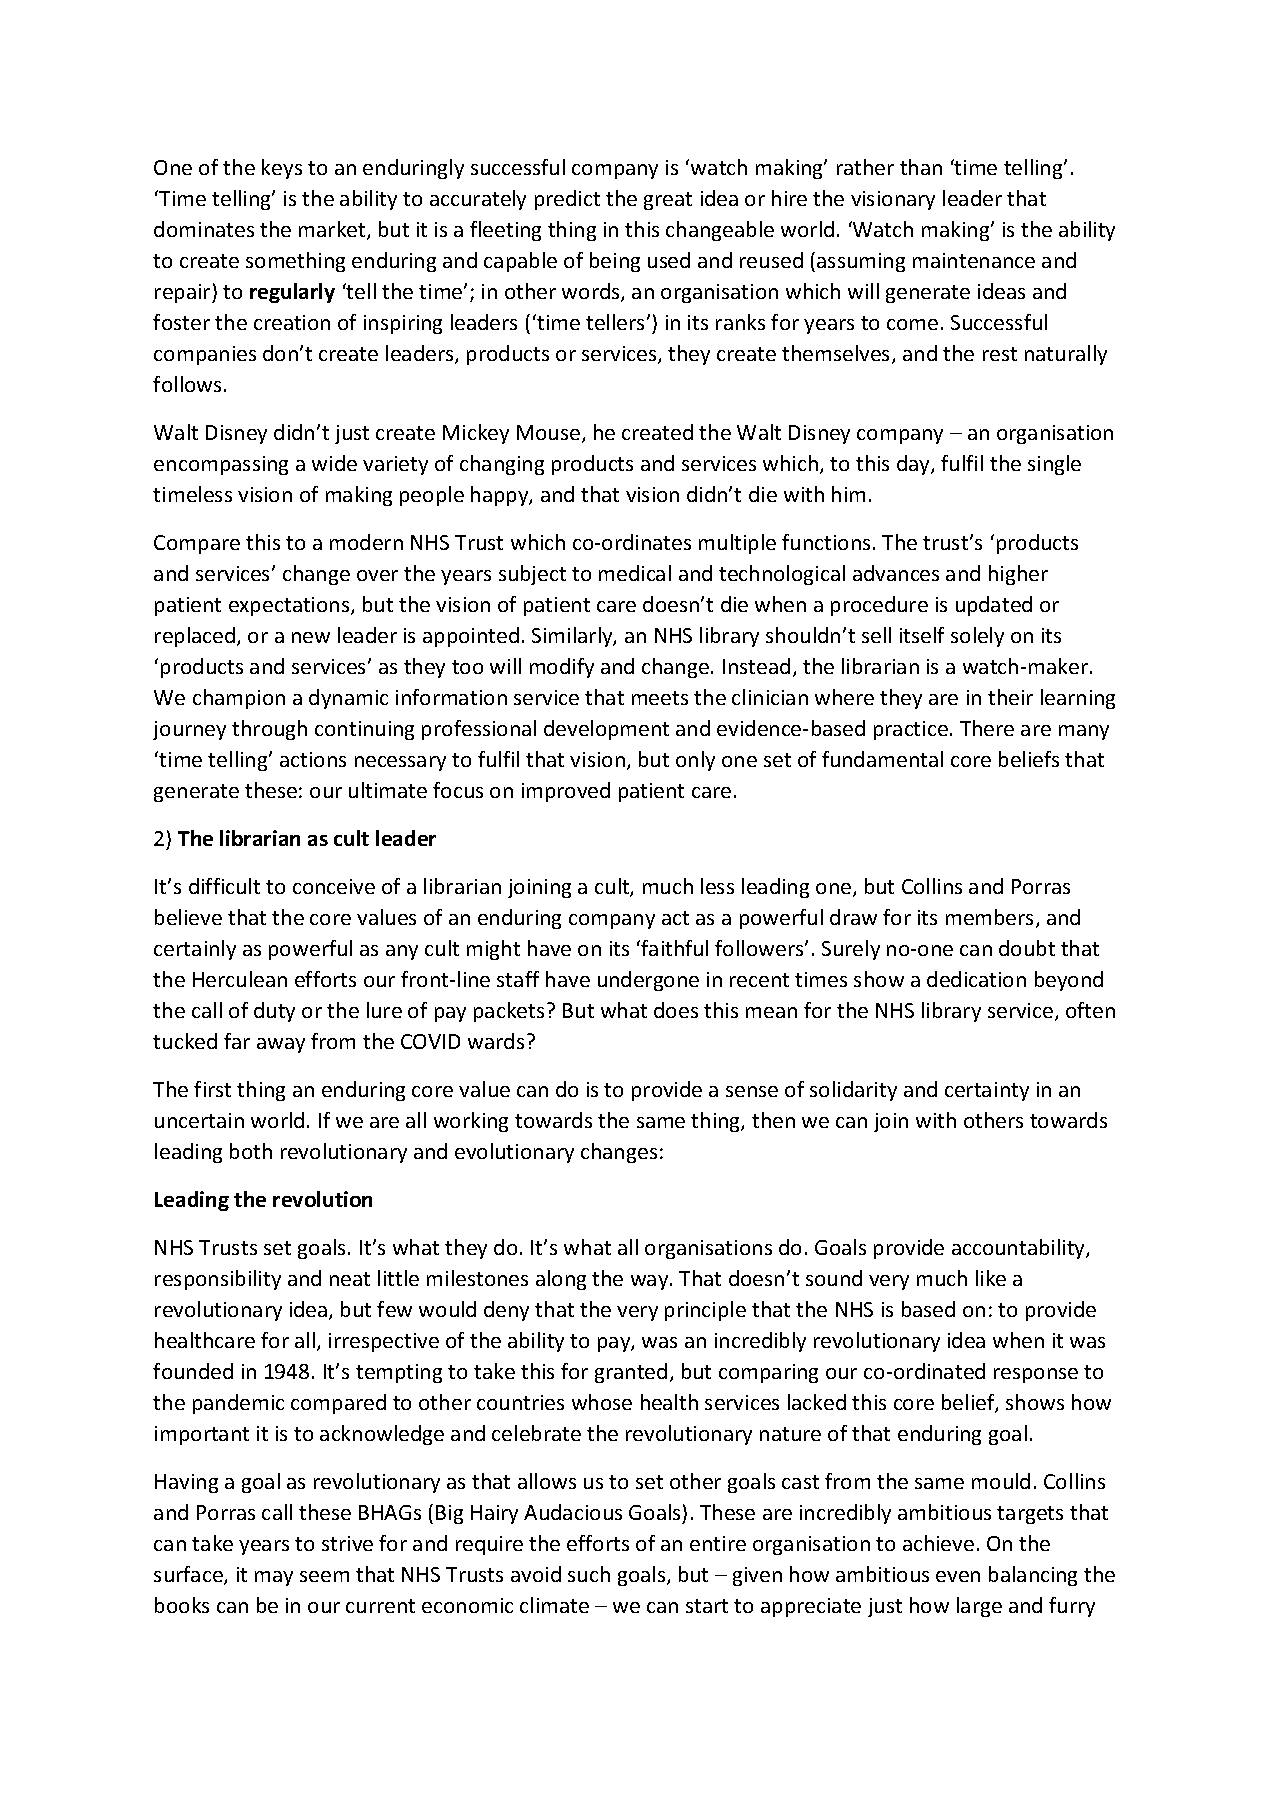  I want to click on faithful, so click(674, 948).
